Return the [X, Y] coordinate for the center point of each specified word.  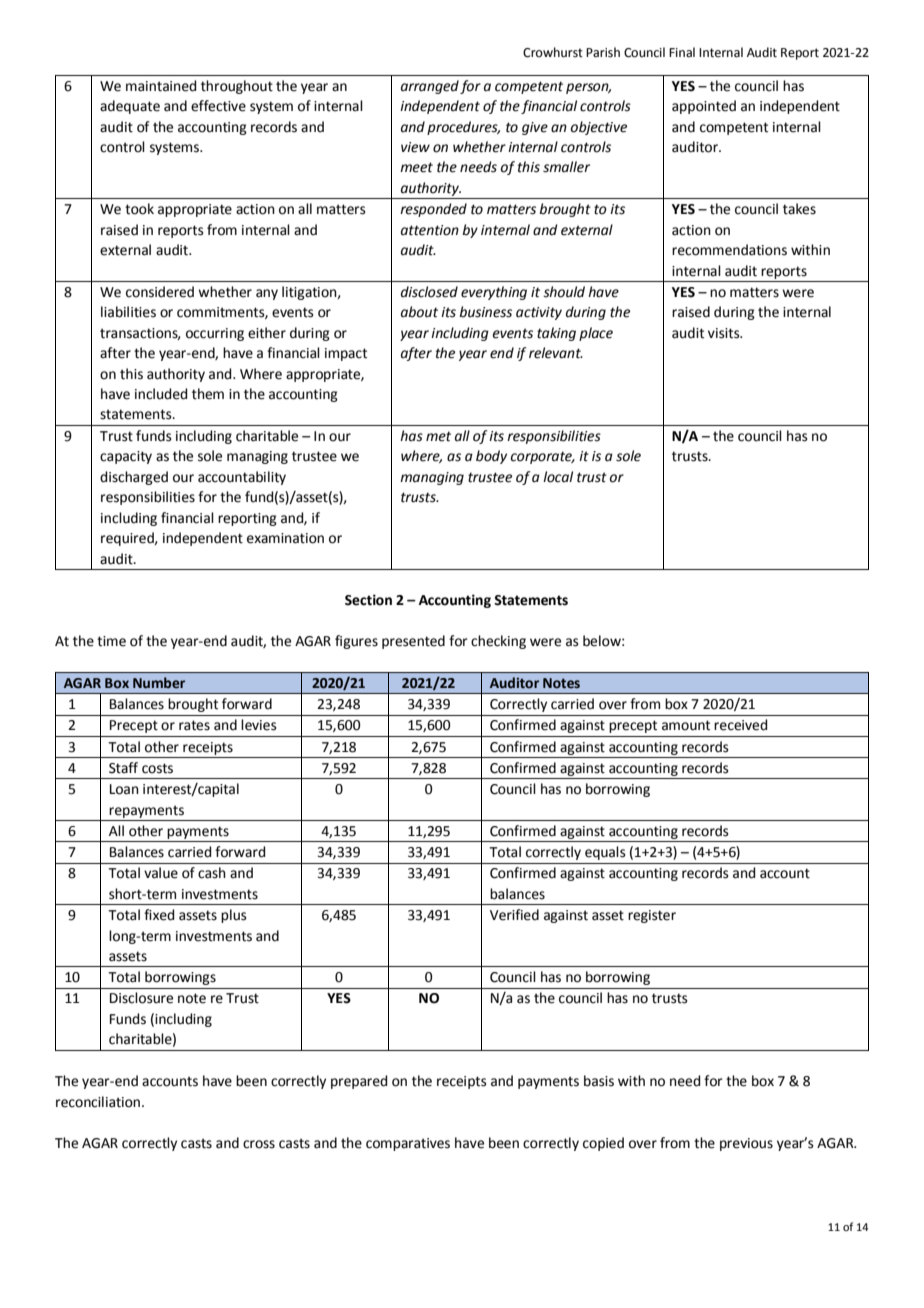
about [419, 312]
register [652, 916]
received [740, 725]
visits [725, 333]
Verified [514, 915]
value [161, 873]
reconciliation [99, 1102]
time [111, 641]
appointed [704, 107]
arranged [430, 87]
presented [413, 642]
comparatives [408, 1144]
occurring [215, 334]
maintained [161, 86]
